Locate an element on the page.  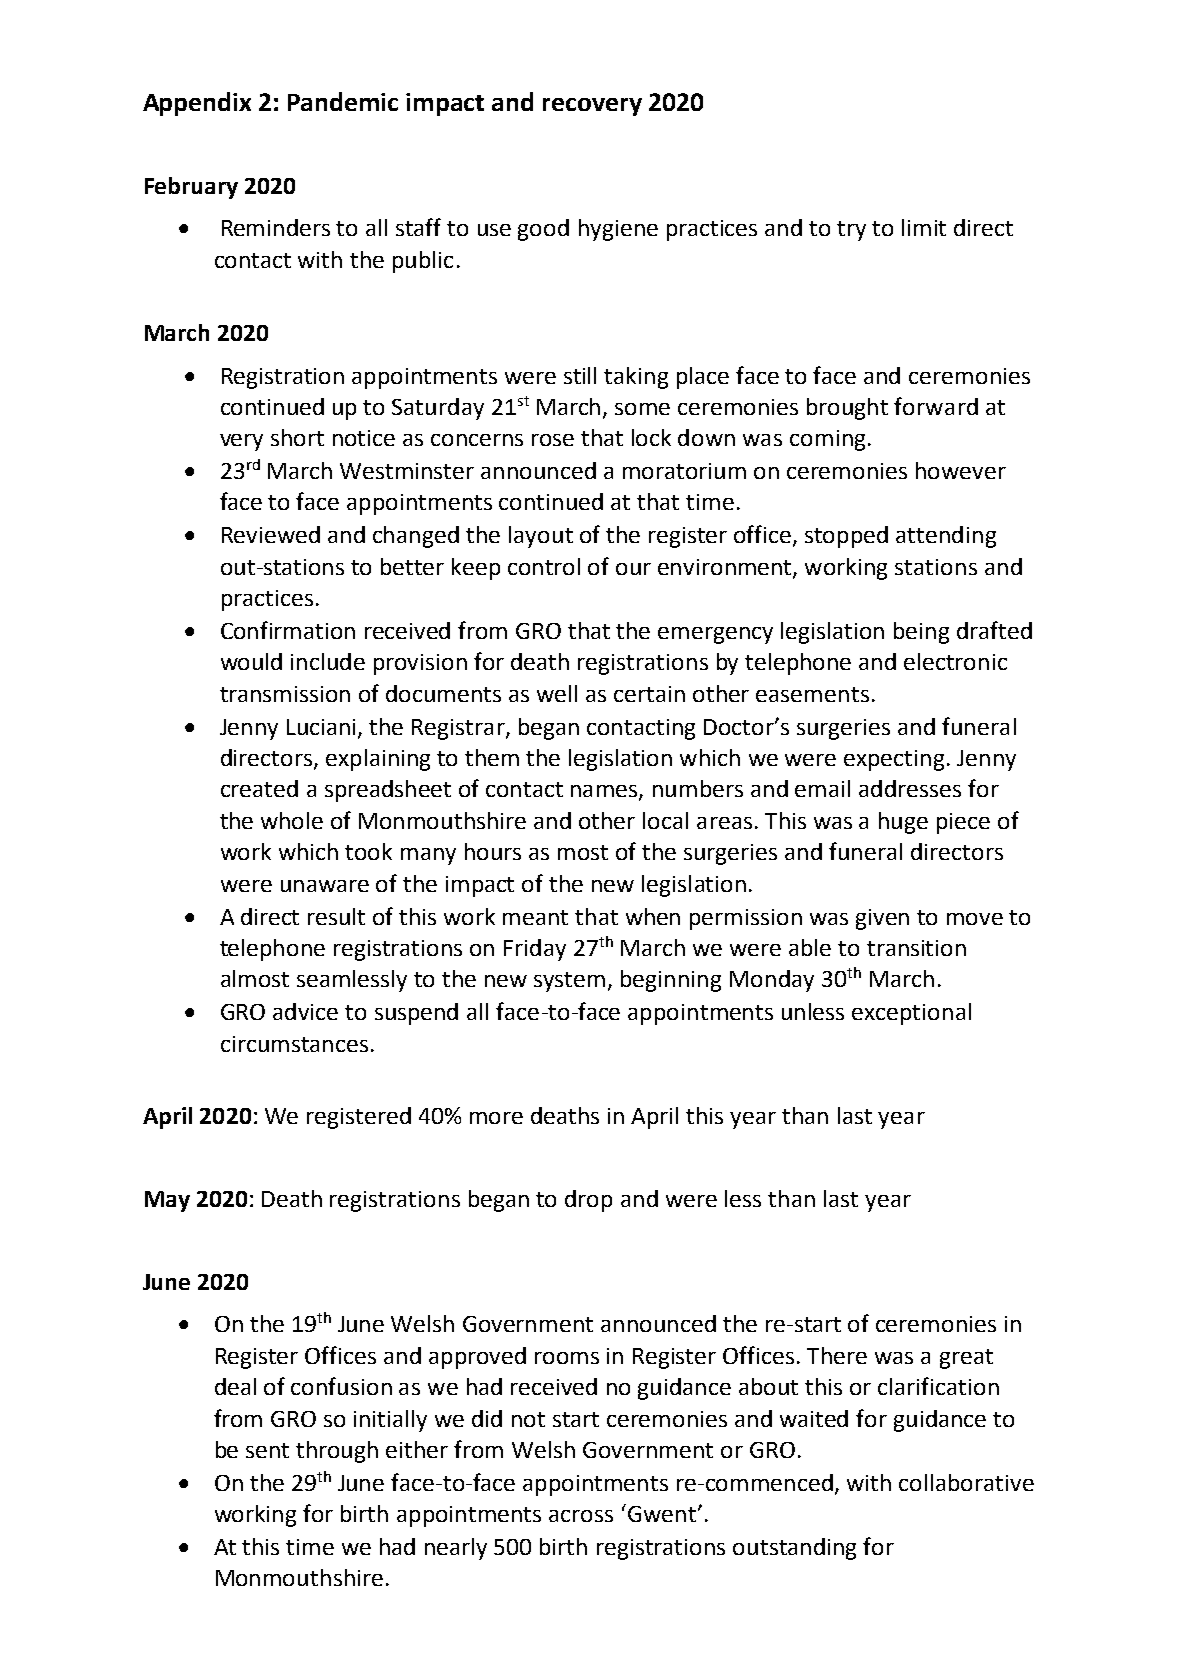
huge is located at coordinates (903, 823).
